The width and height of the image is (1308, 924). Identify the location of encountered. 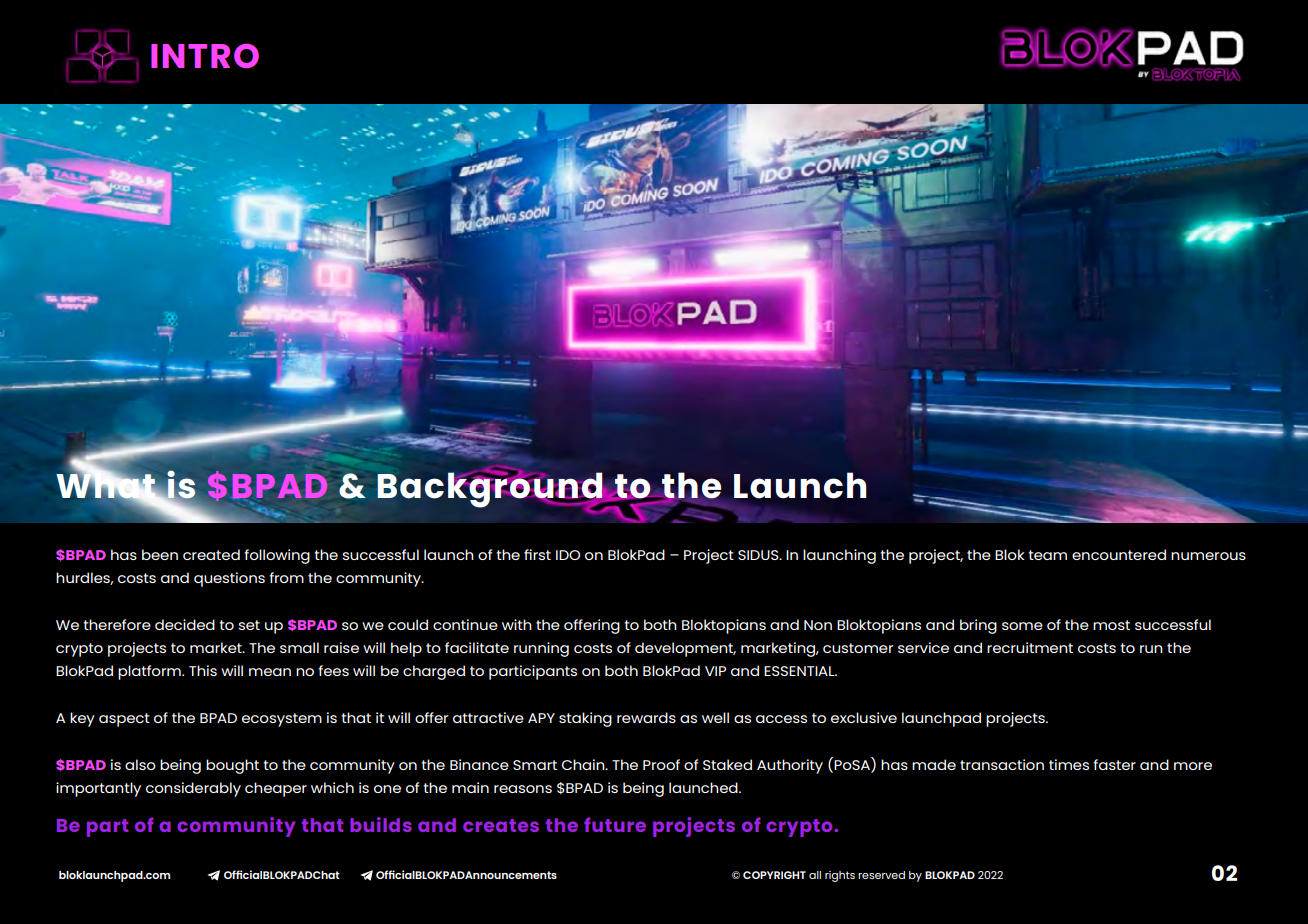
(1119, 554).
